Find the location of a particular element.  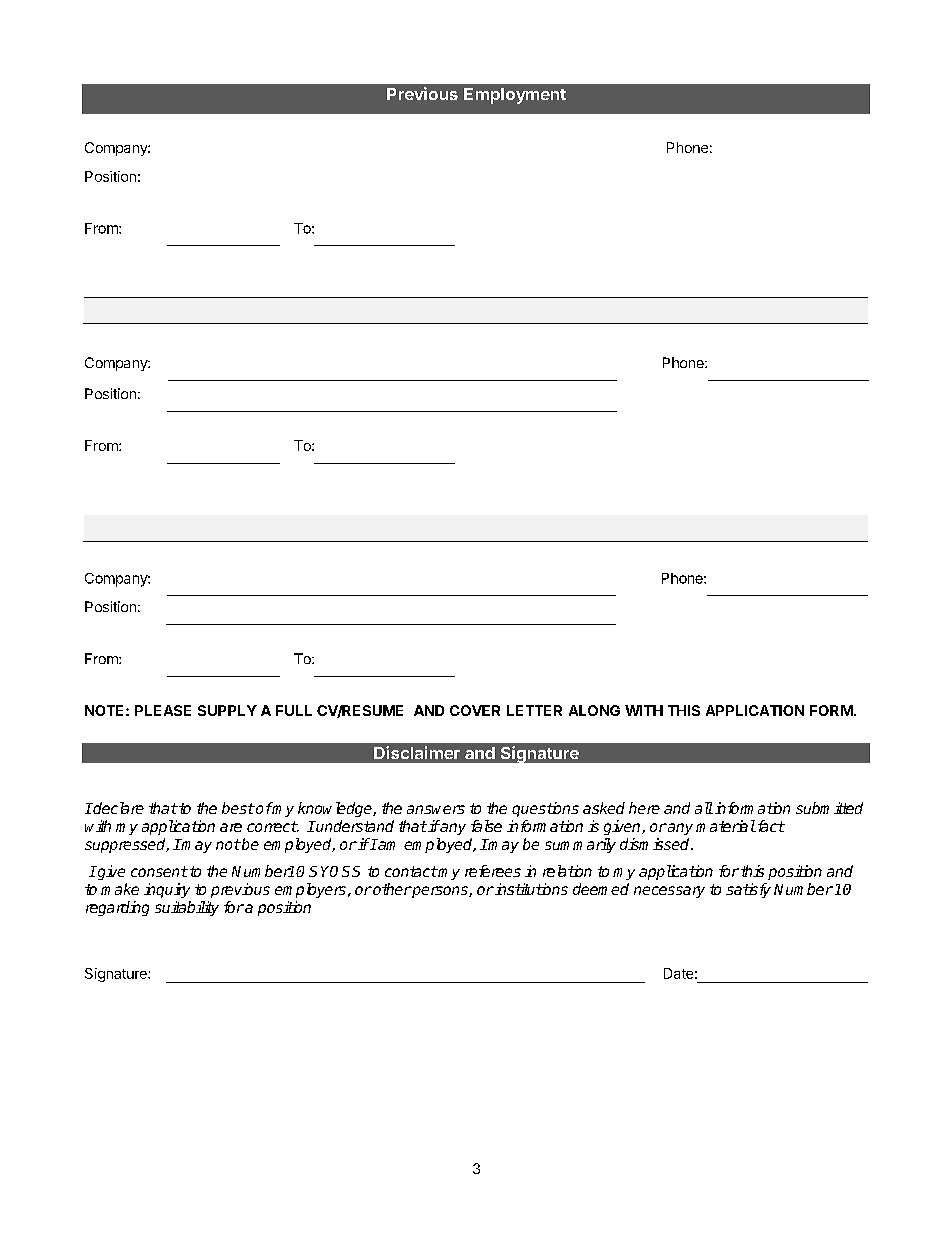

FULL is located at coordinates (294, 710).
